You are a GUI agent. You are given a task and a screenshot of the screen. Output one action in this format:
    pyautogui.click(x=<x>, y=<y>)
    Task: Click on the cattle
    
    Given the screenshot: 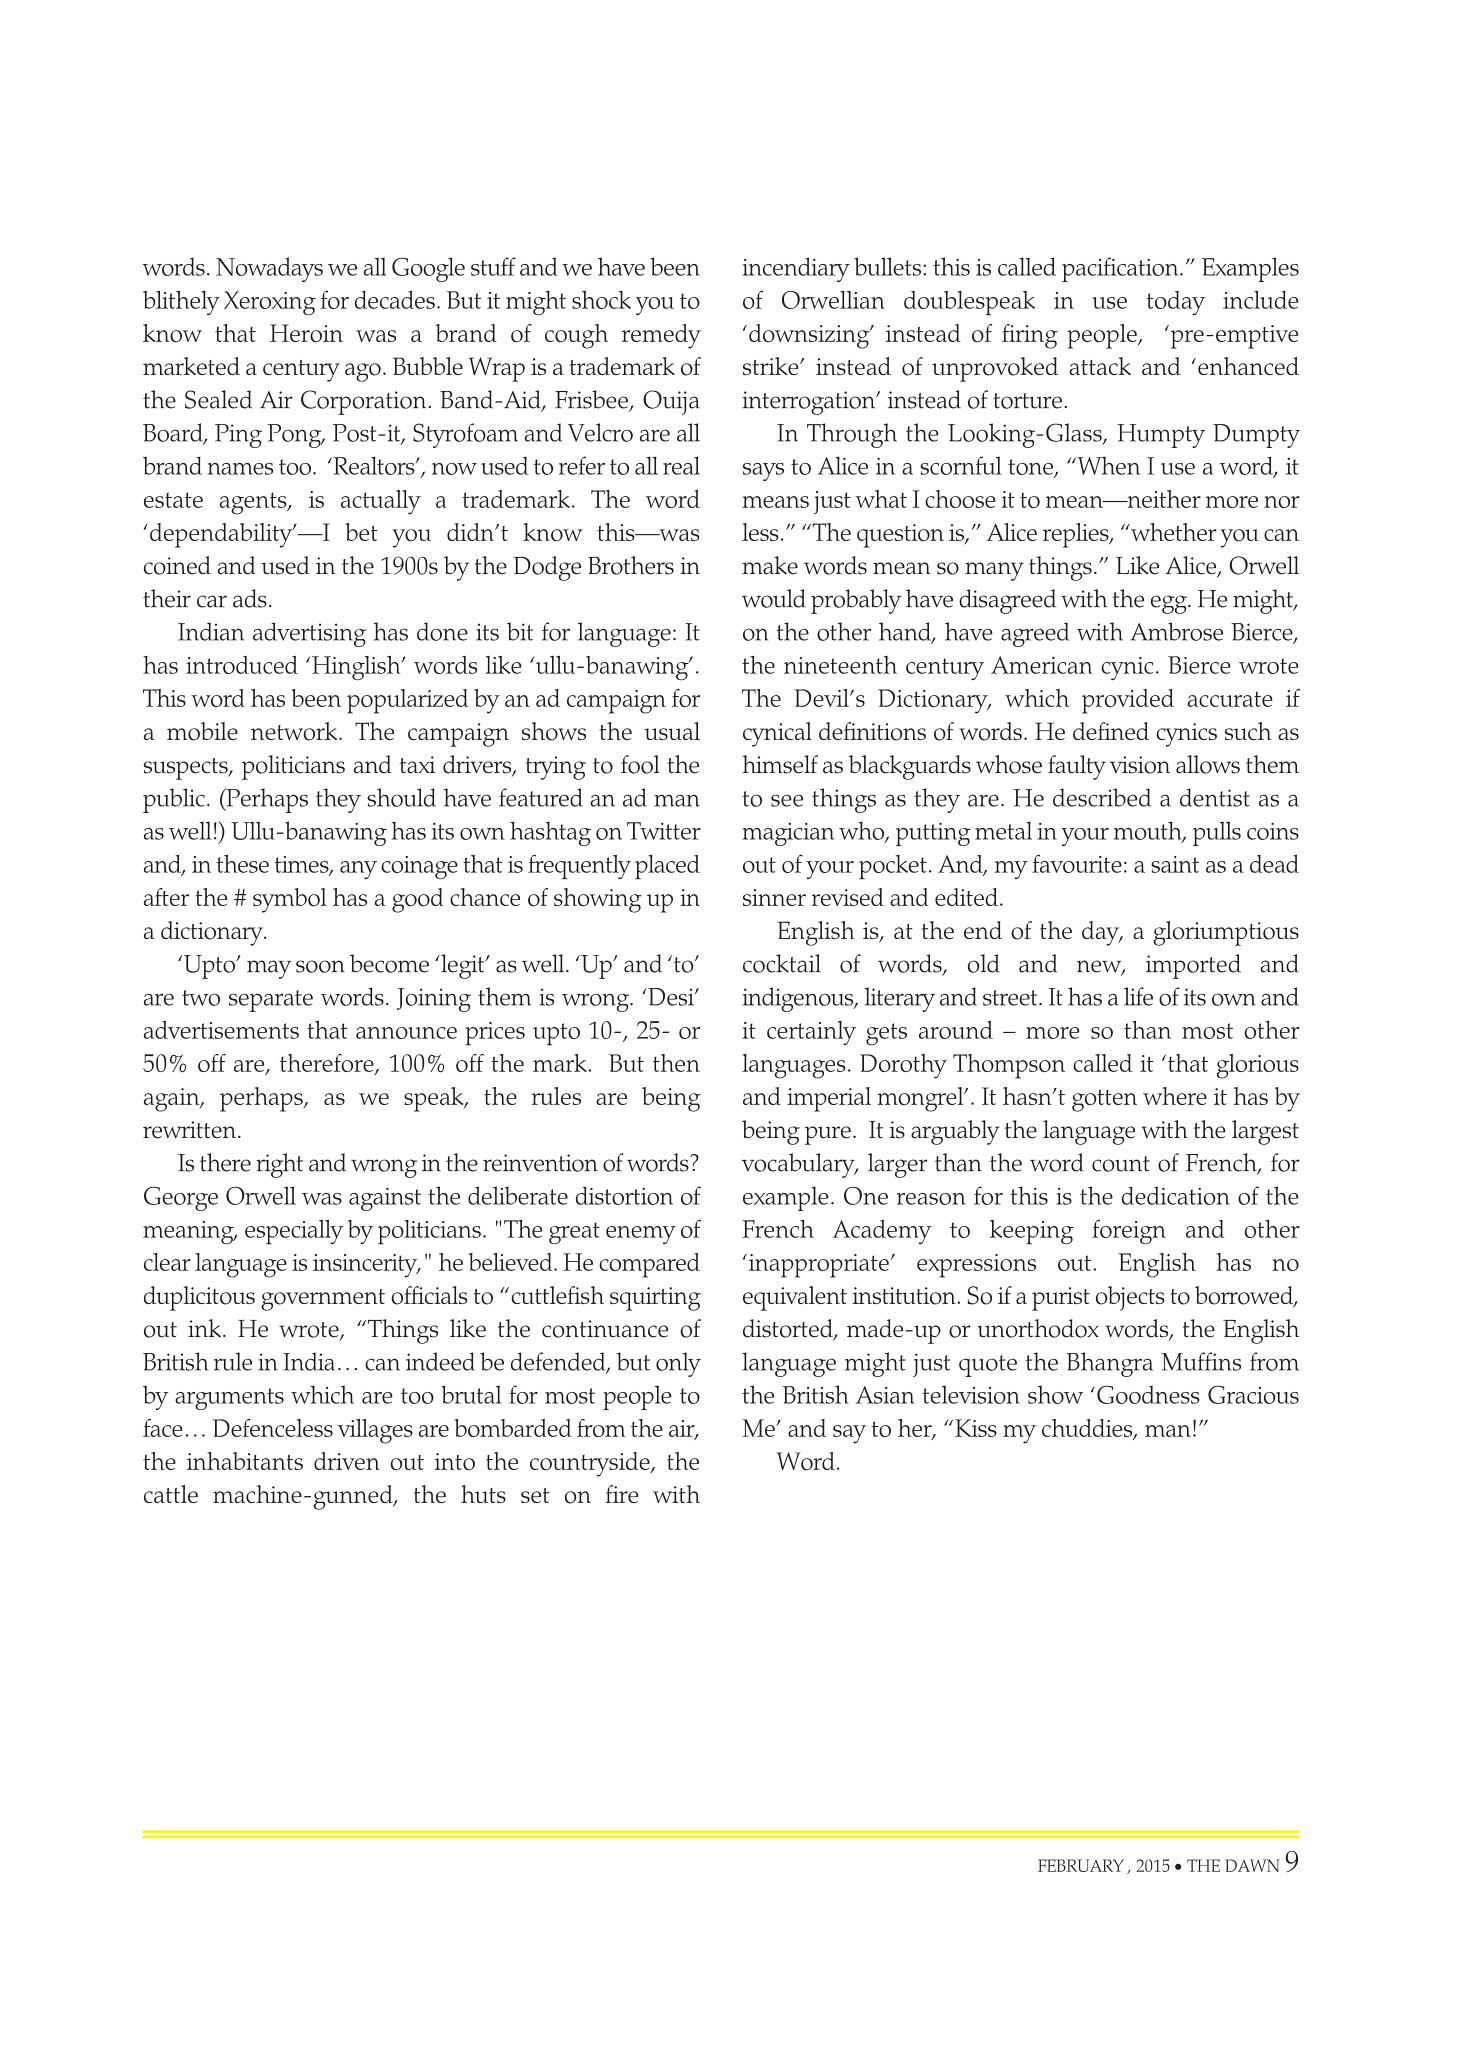 What is the action you would take?
    pyautogui.click(x=171, y=1494)
